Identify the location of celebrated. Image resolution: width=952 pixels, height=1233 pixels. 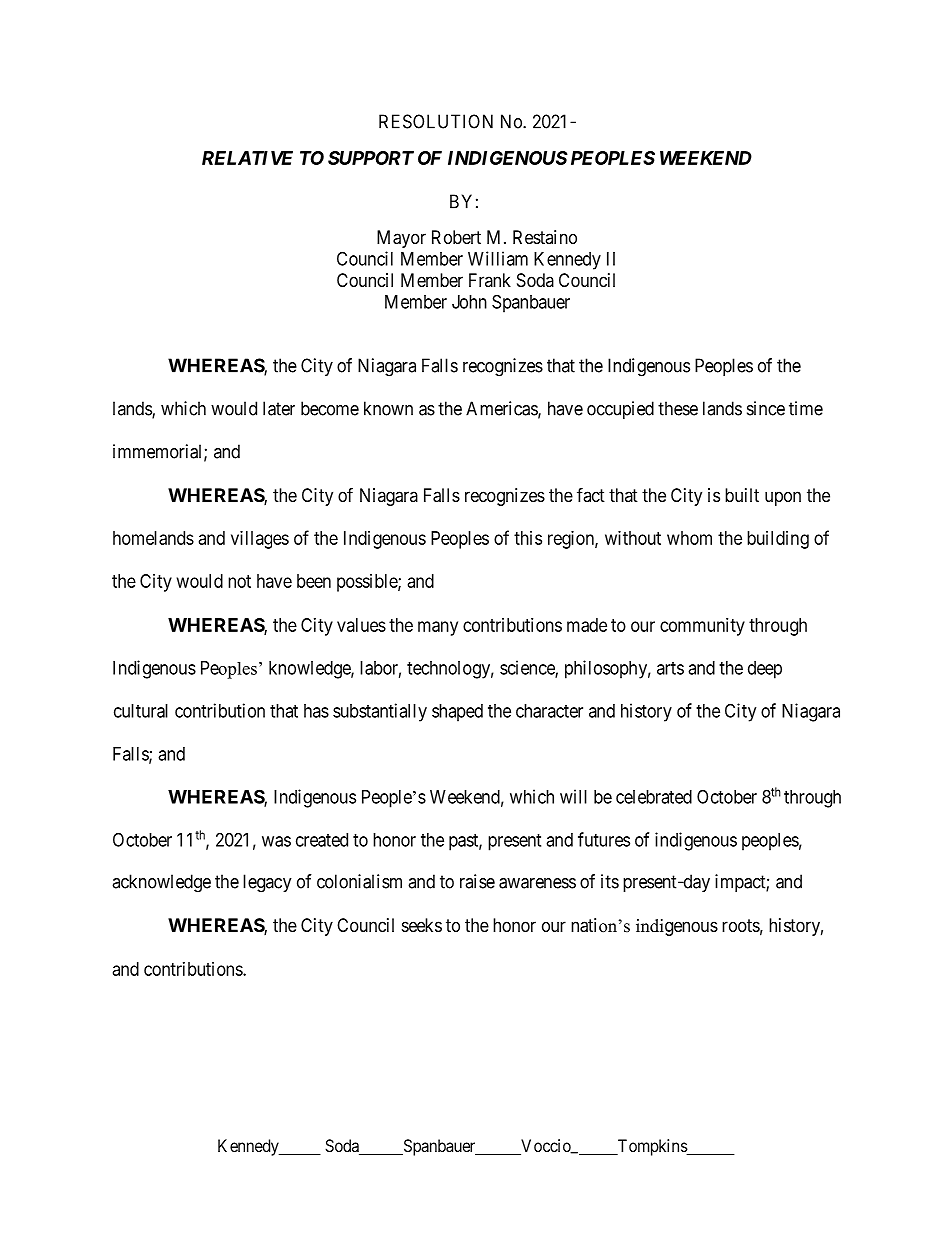
(654, 797).
